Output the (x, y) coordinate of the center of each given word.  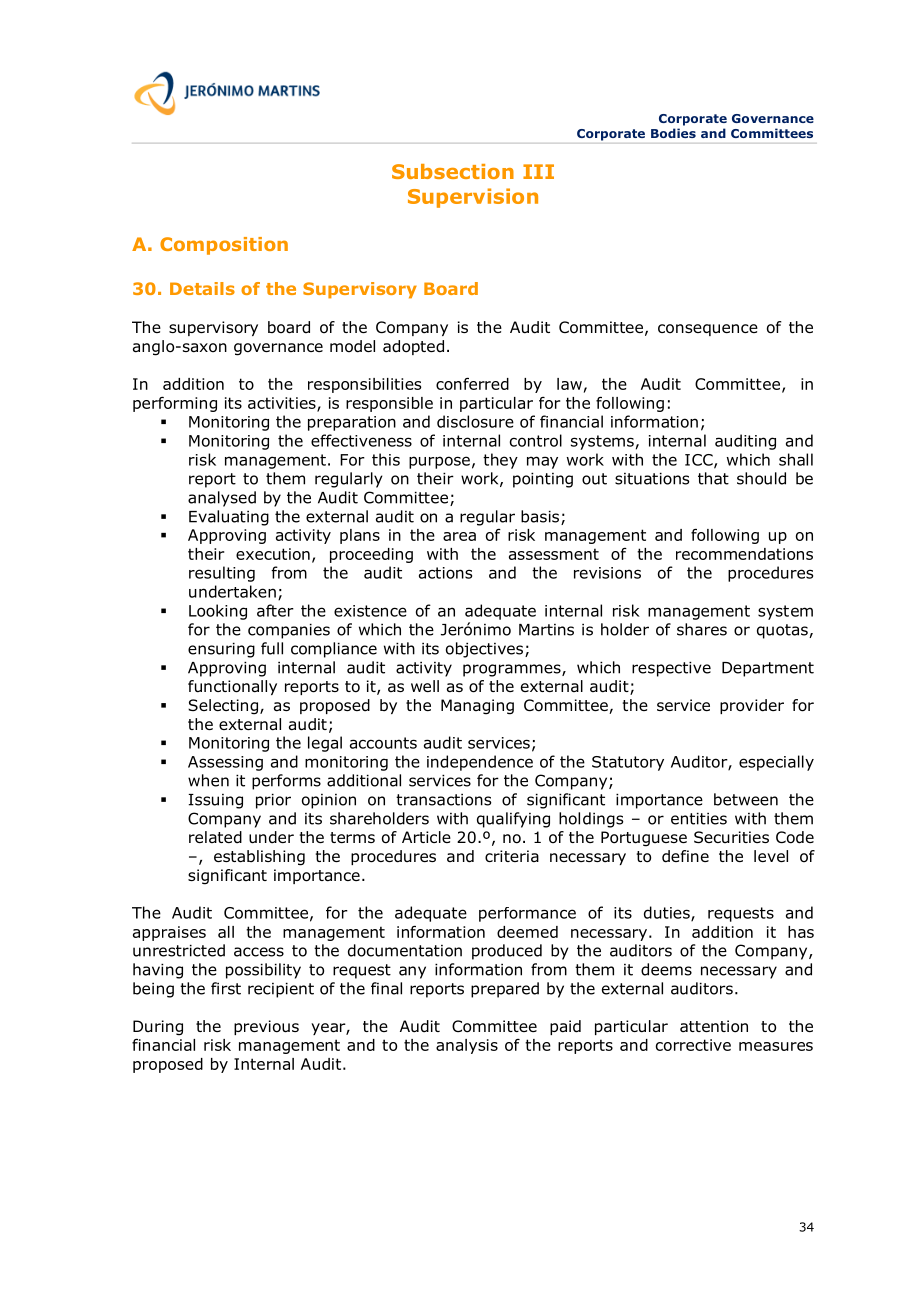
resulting (222, 574)
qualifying (513, 820)
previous (266, 1027)
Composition (224, 246)
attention (714, 1026)
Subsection (453, 171)
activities (283, 404)
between (746, 799)
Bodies (673, 133)
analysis (467, 1046)
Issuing (215, 801)
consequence (708, 330)
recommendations (744, 554)
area (459, 536)
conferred (472, 383)
